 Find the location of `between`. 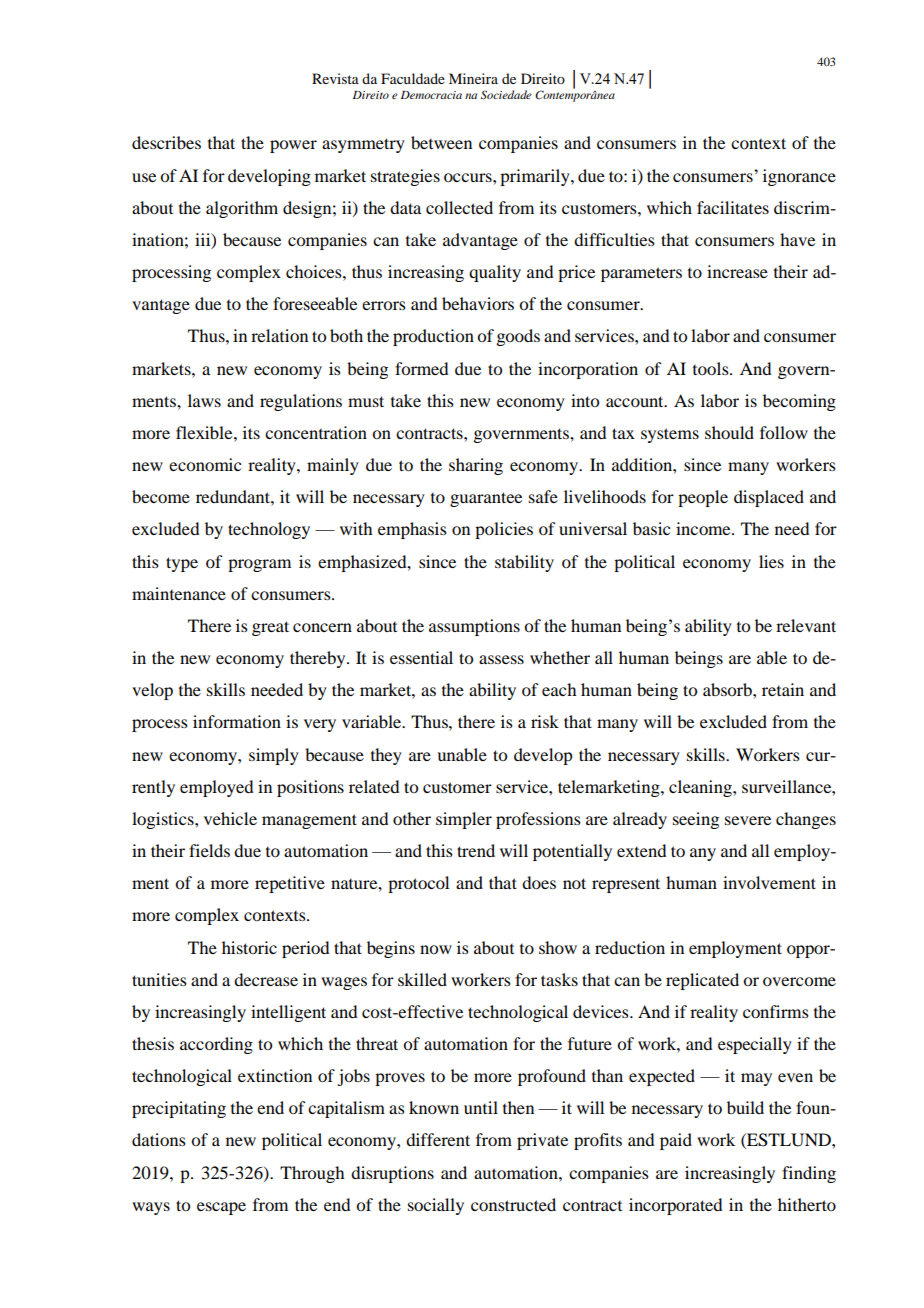

between is located at coordinates (441, 142).
